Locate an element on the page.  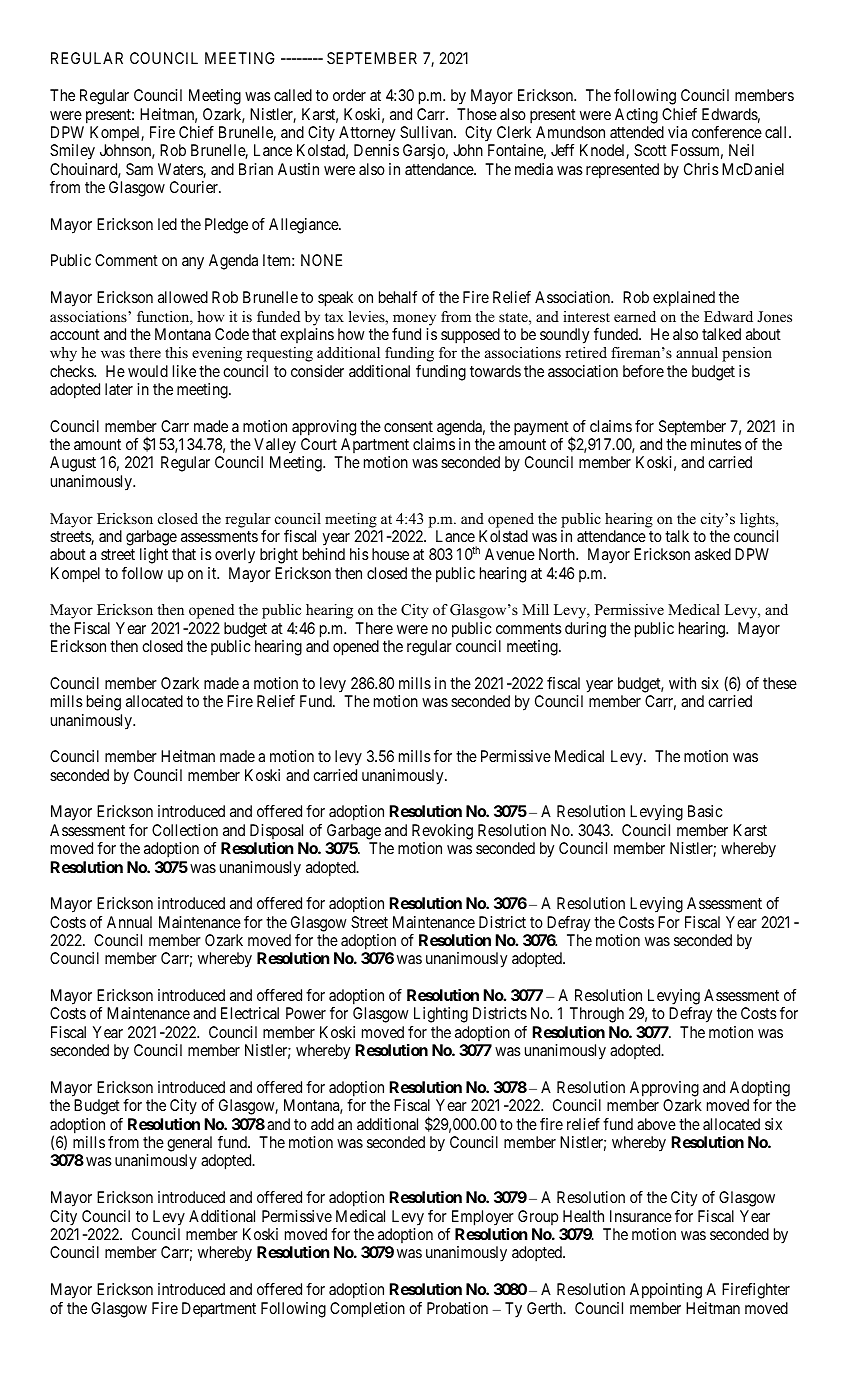
Revoking is located at coordinates (442, 832).
